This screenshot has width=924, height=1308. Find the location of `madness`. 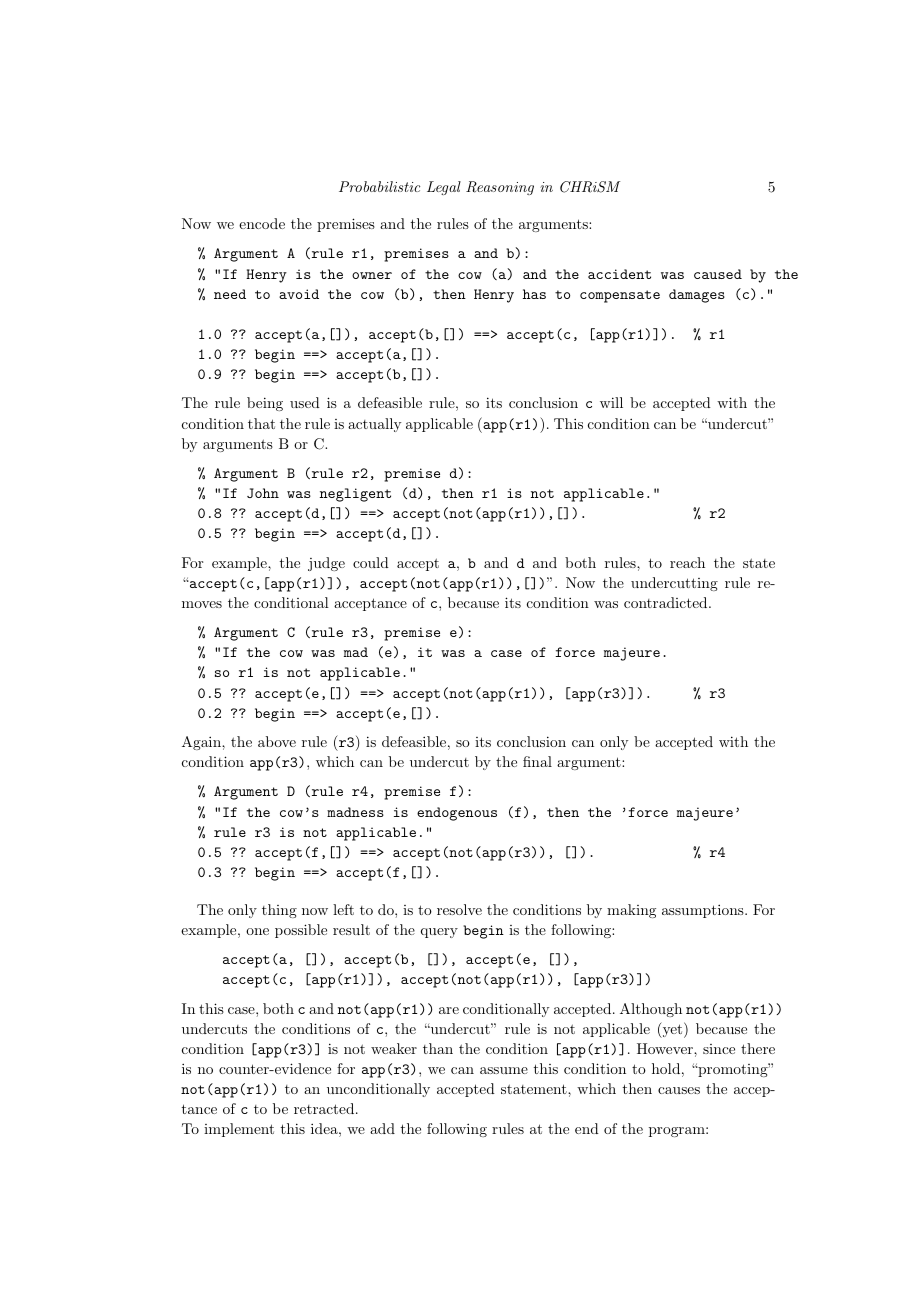

madness is located at coordinates (355, 812).
